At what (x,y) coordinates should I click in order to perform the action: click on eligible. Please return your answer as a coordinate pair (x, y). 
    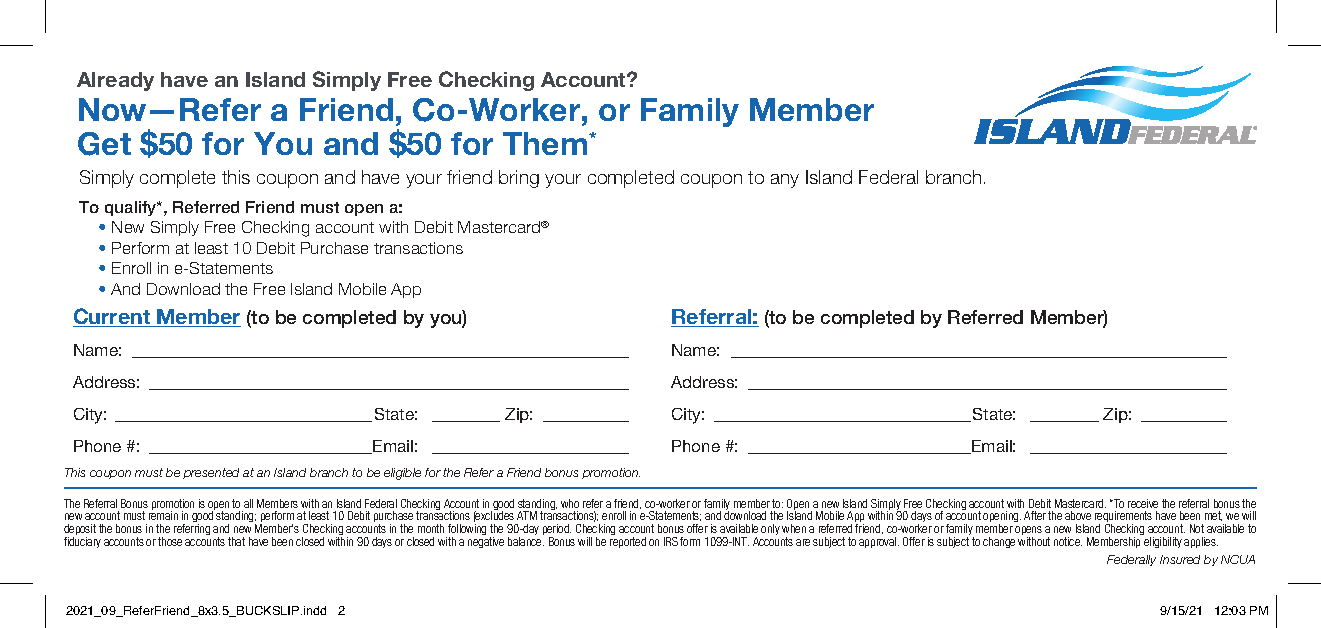
    Looking at the image, I should click on (402, 474).
